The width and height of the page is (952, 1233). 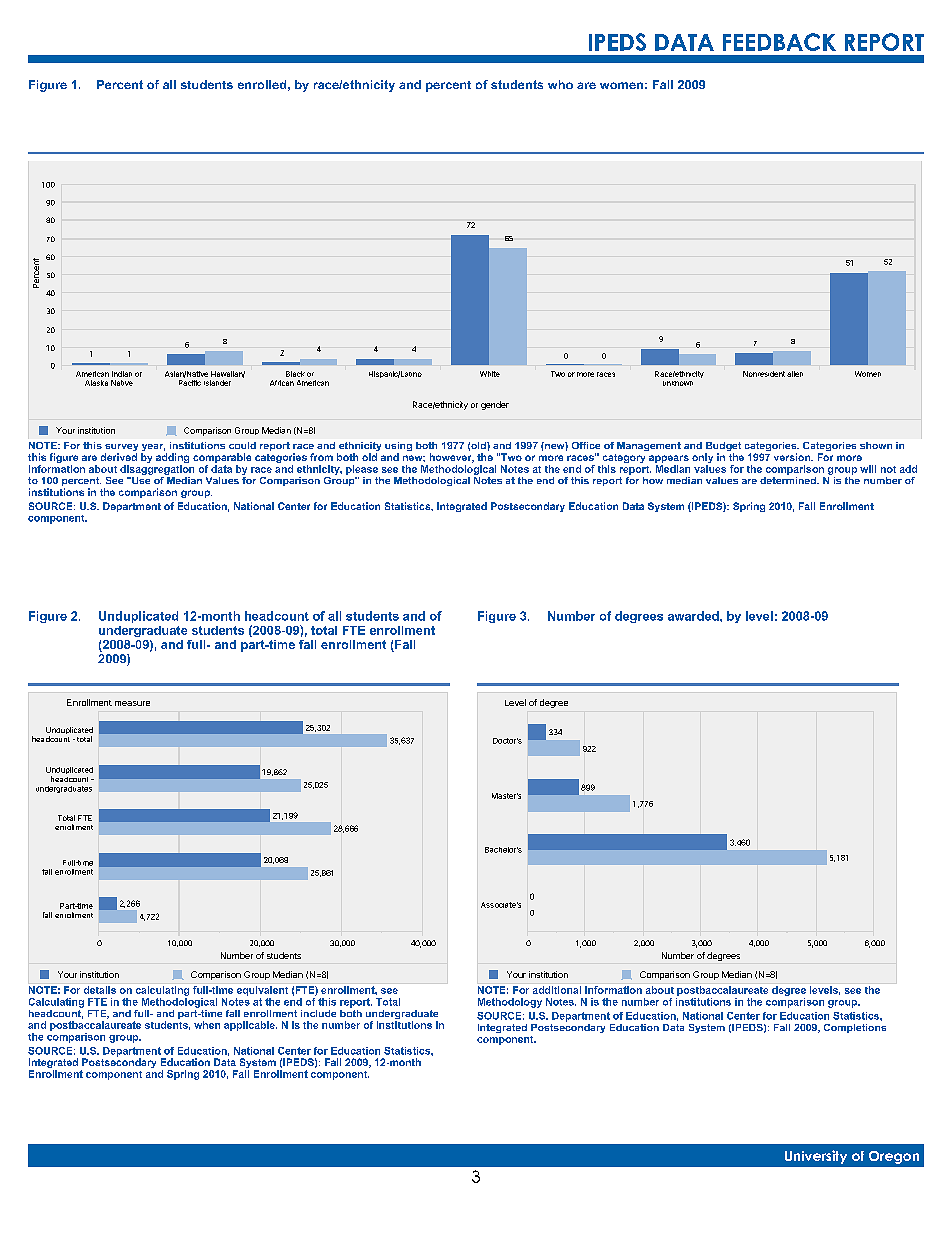 What do you see at coordinates (779, 42) in the page?
I see `FEEDBACK` at bounding box center [779, 42].
